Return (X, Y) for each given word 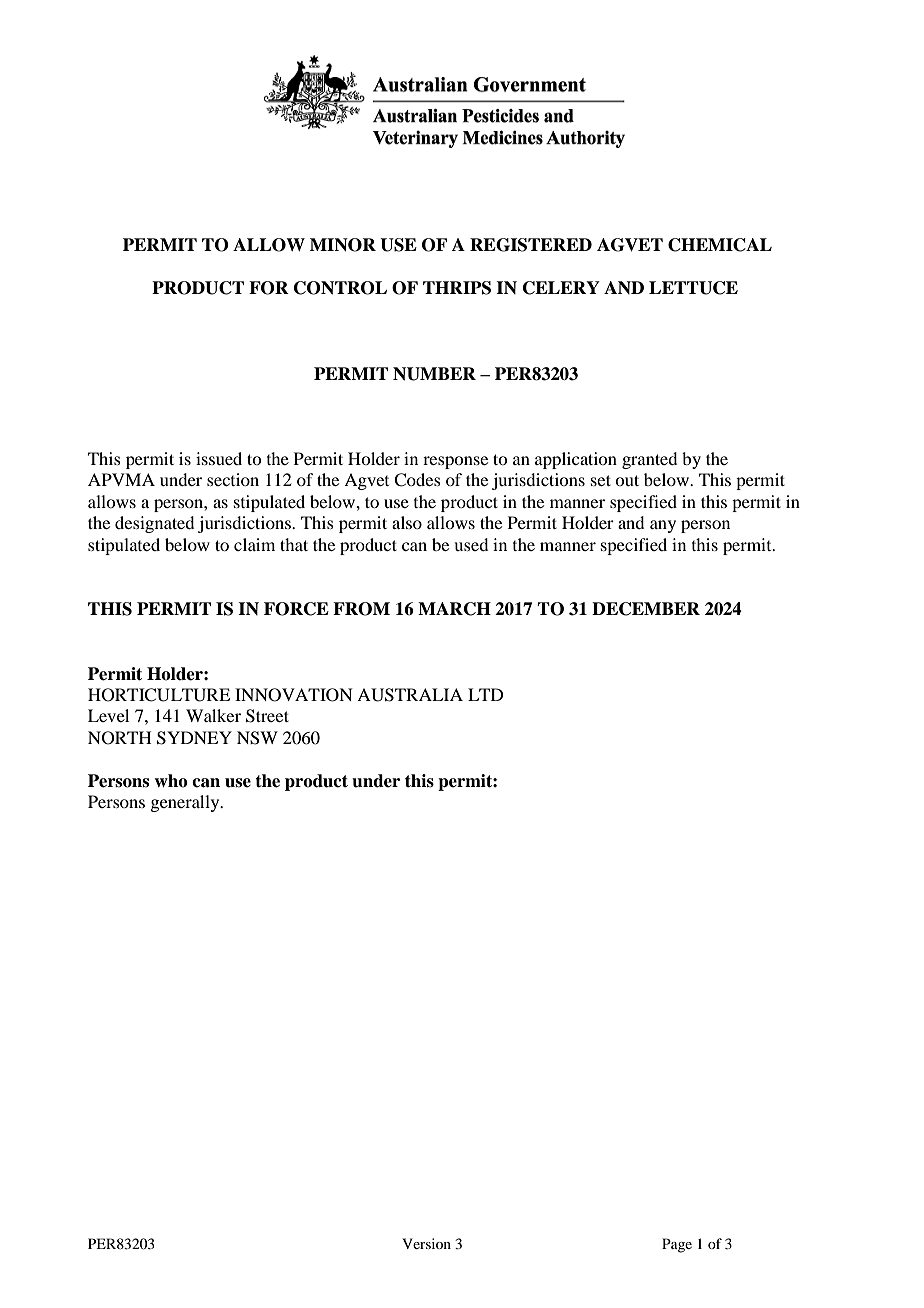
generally (186, 803)
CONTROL (340, 288)
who (171, 781)
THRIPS (457, 288)
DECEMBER (646, 609)
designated (154, 524)
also (407, 522)
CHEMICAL (720, 245)
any (663, 526)
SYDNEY (194, 738)
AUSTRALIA (410, 695)
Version (426, 1243)
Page (677, 1245)
